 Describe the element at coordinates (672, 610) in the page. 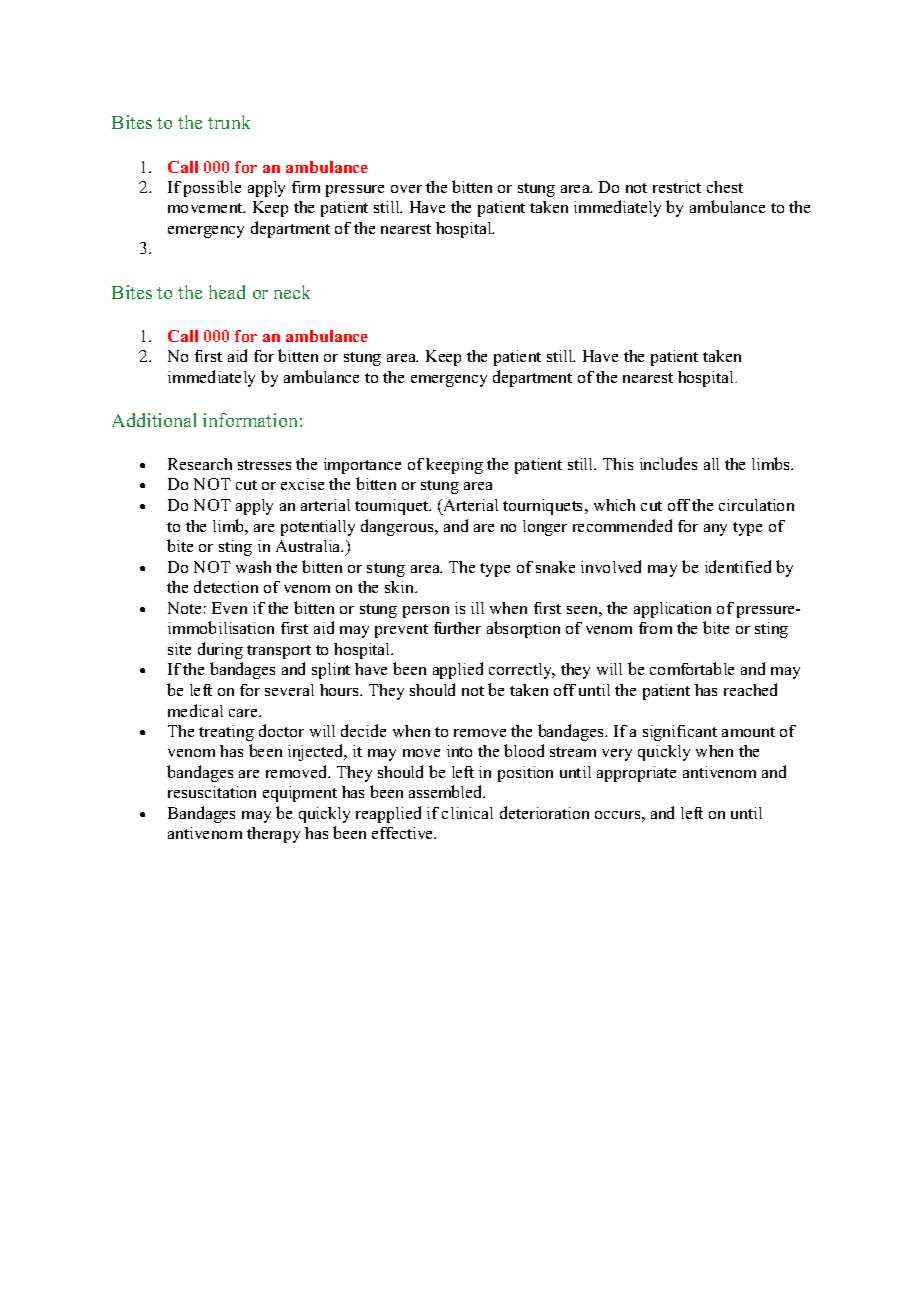

I see `application` at that location.
